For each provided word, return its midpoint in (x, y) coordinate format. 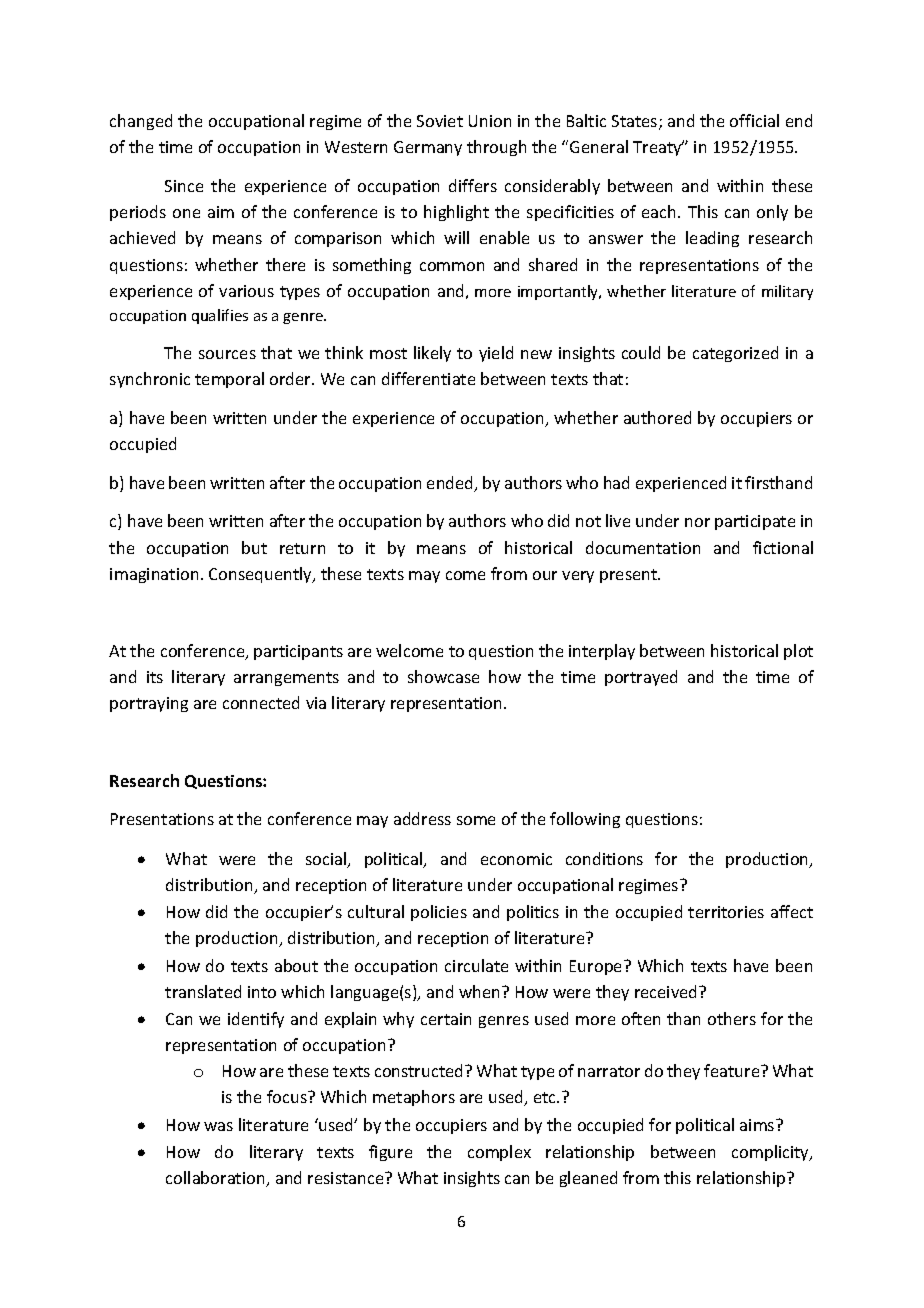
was (218, 1126)
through (496, 148)
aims (758, 1125)
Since (184, 186)
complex (499, 1153)
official (754, 120)
